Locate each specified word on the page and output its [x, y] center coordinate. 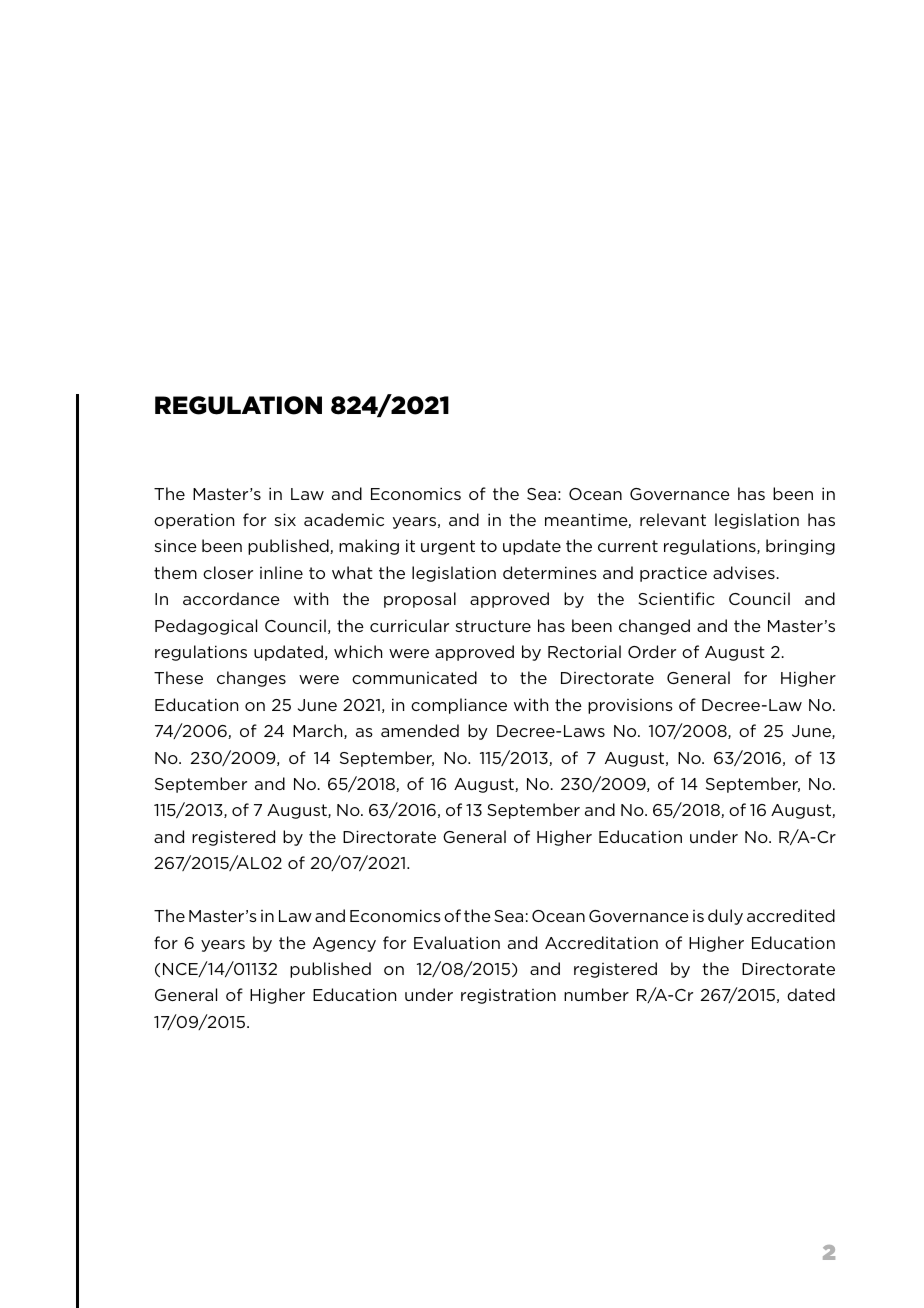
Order [652, 651]
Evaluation [457, 942]
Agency [344, 944]
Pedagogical [206, 627]
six [285, 519]
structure [493, 626]
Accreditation [601, 942]
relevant [673, 519]
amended [420, 730]
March [319, 731]
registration [508, 996]
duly [725, 917]
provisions [630, 706]
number [596, 994]
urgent [448, 547]
